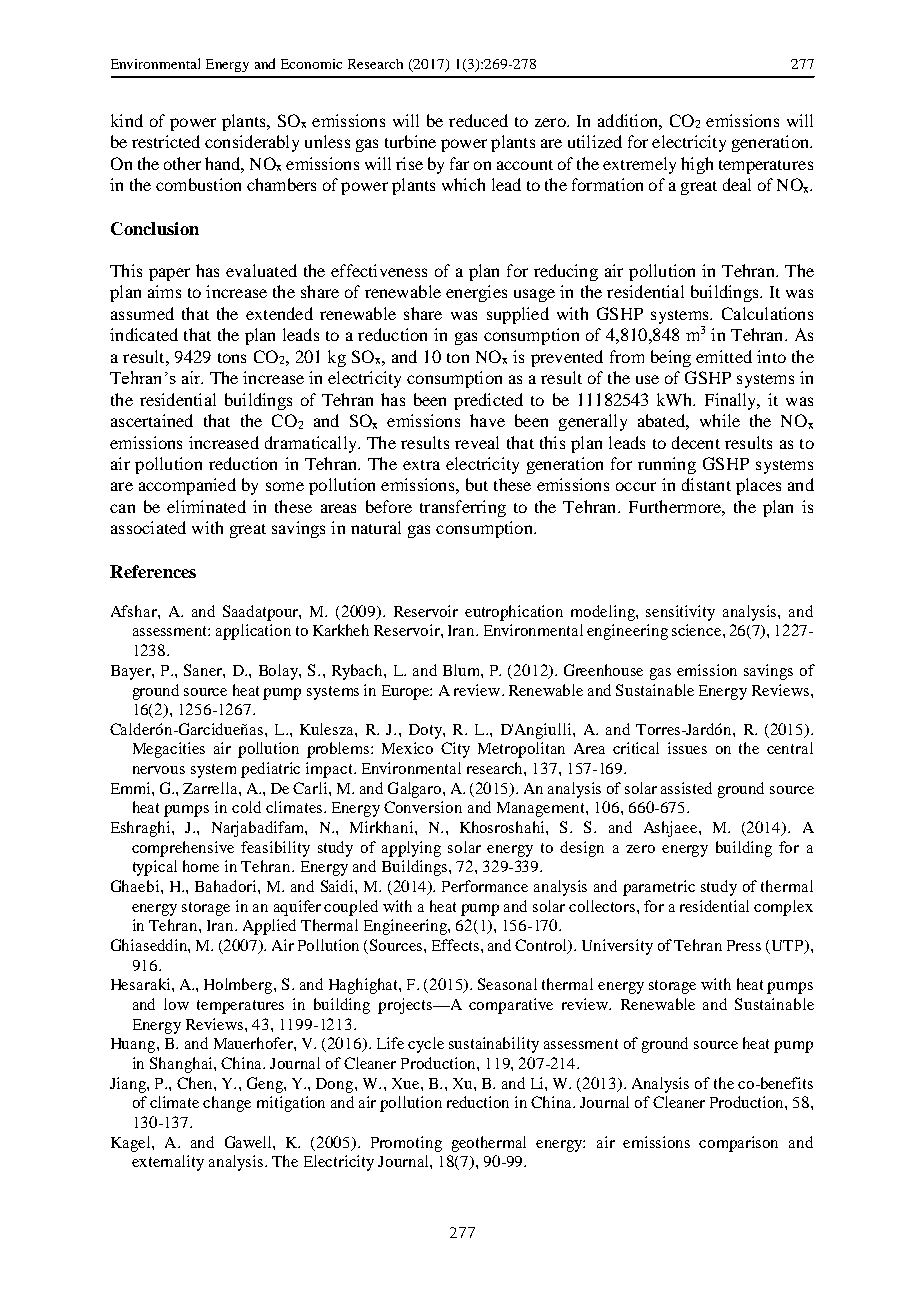  Describe the element at coordinates (514, 613) in the screenshot. I see `eutrophication` at that location.
